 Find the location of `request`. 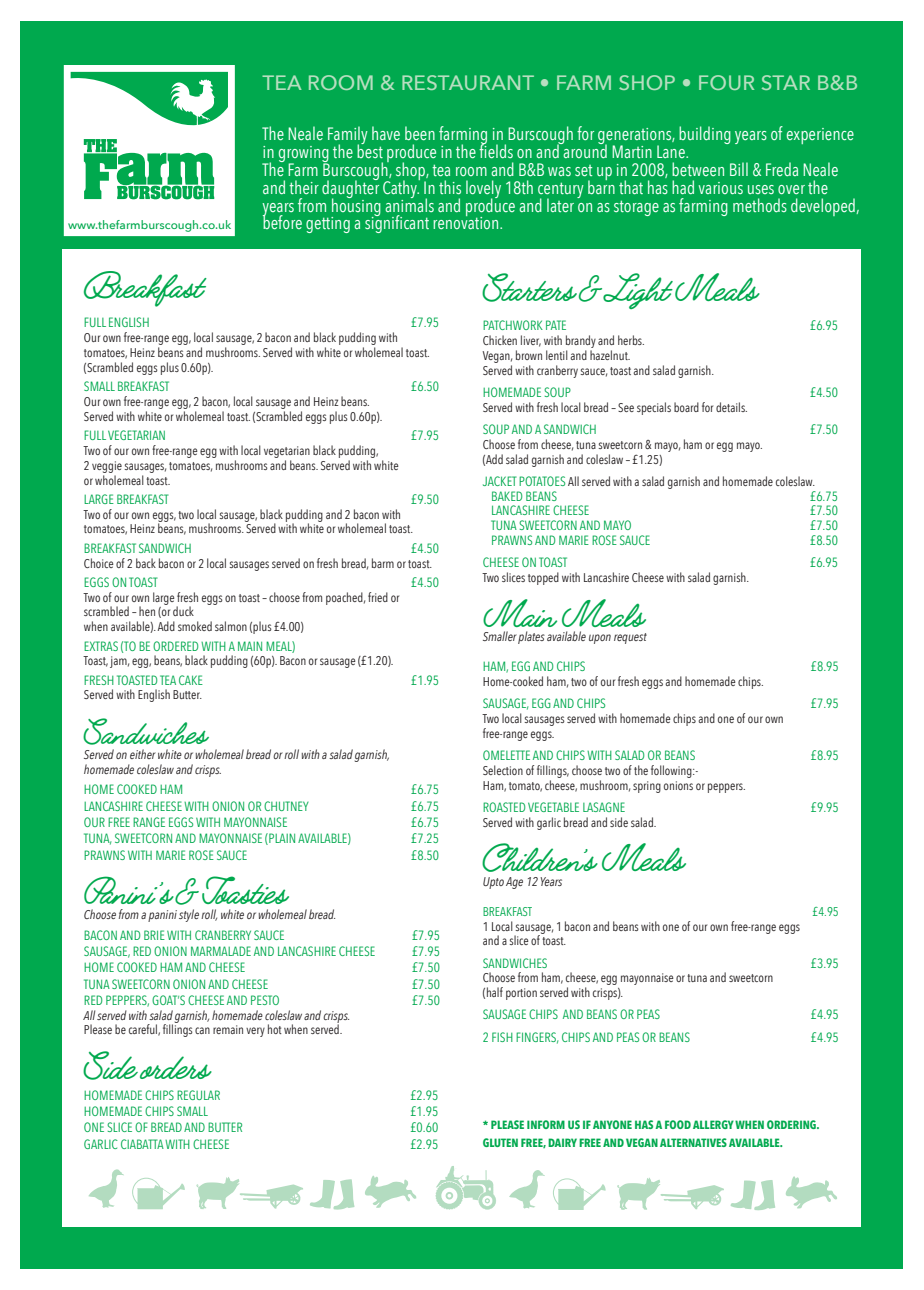

request is located at coordinates (630, 638).
